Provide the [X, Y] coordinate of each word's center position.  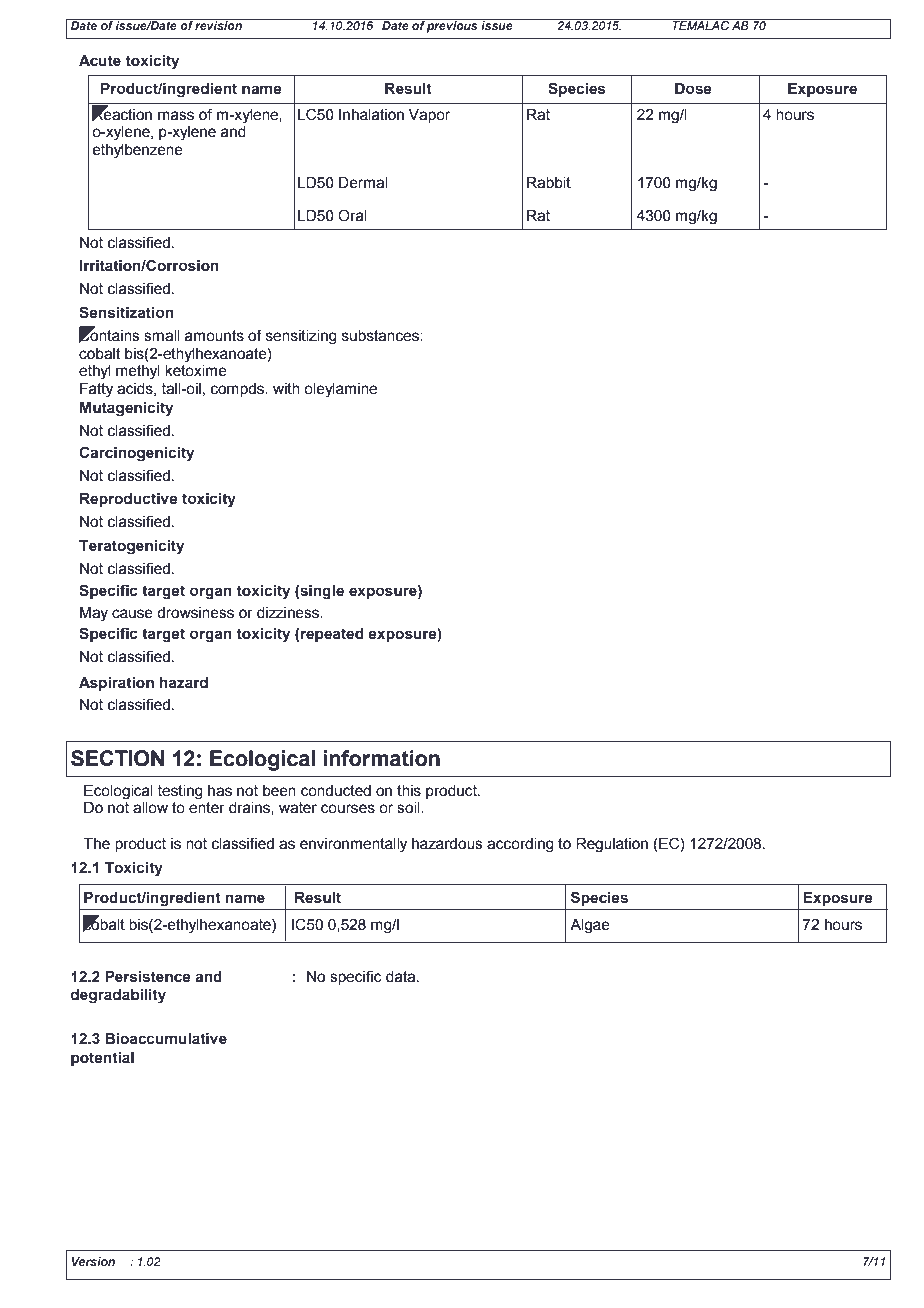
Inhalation [371, 115]
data [402, 977]
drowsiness [195, 613]
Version [93, 1261]
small [162, 336]
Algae [590, 926]
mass [176, 116]
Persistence [148, 976]
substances [381, 336]
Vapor [429, 116]
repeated [332, 635]
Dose [693, 88]
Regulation [612, 845]
